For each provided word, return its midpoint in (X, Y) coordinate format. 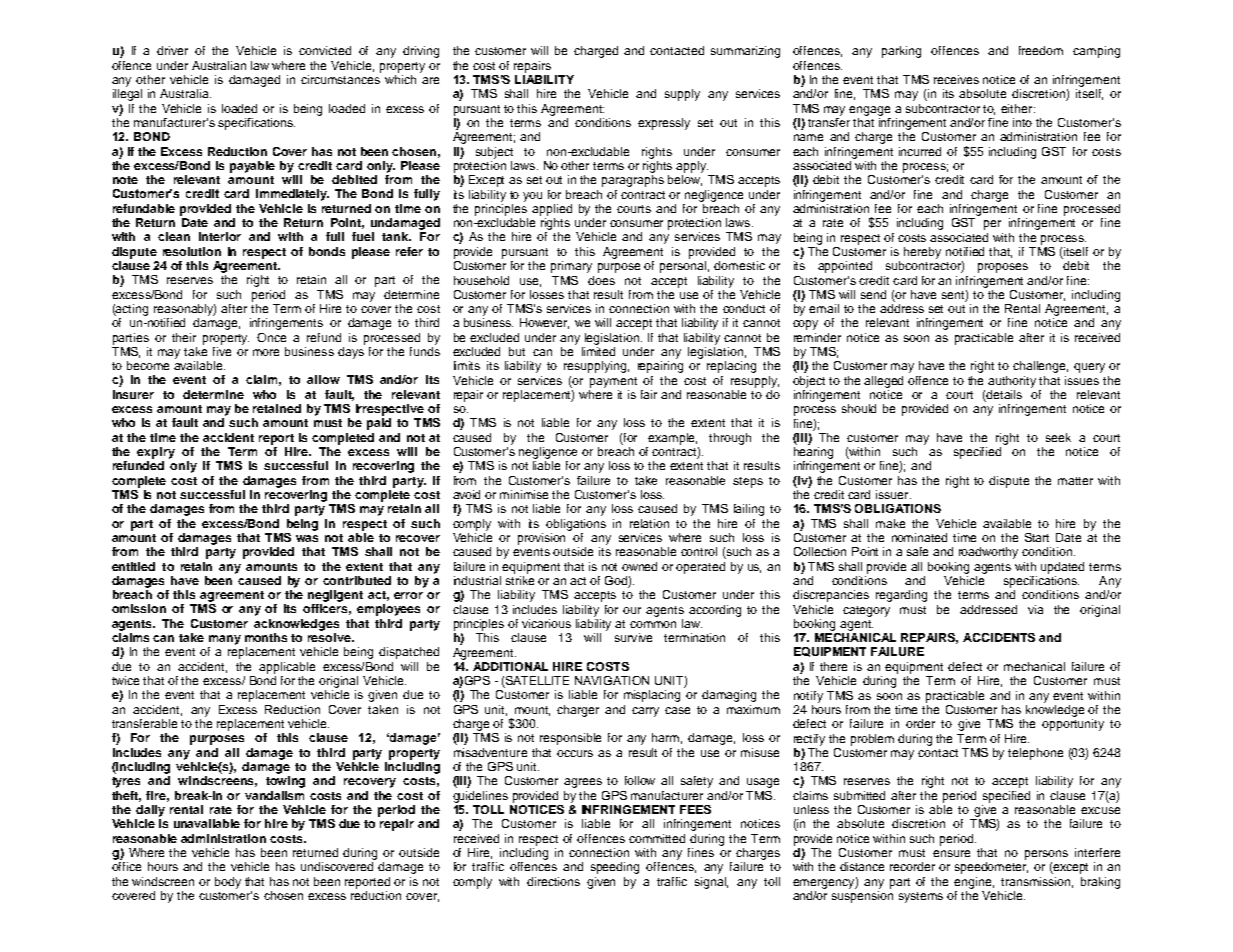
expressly (664, 124)
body (228, 883)
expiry (156, 453)
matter (1075, 481)
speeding (615, 868)
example (672, 439)
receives (956, 79)
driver (172, 50)
